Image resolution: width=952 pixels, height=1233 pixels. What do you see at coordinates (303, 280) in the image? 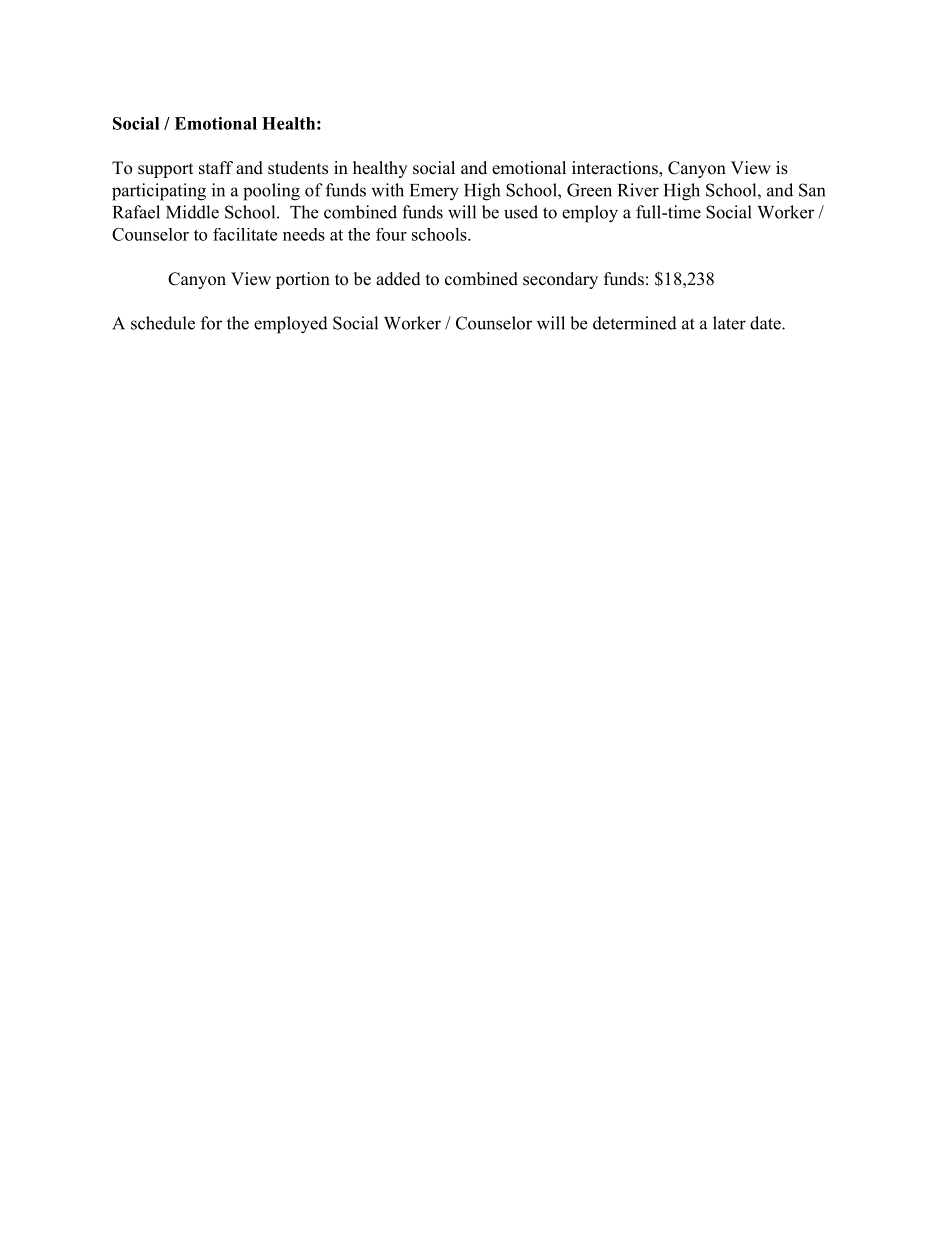
I see `portion` at bounding box center [303, 280].
